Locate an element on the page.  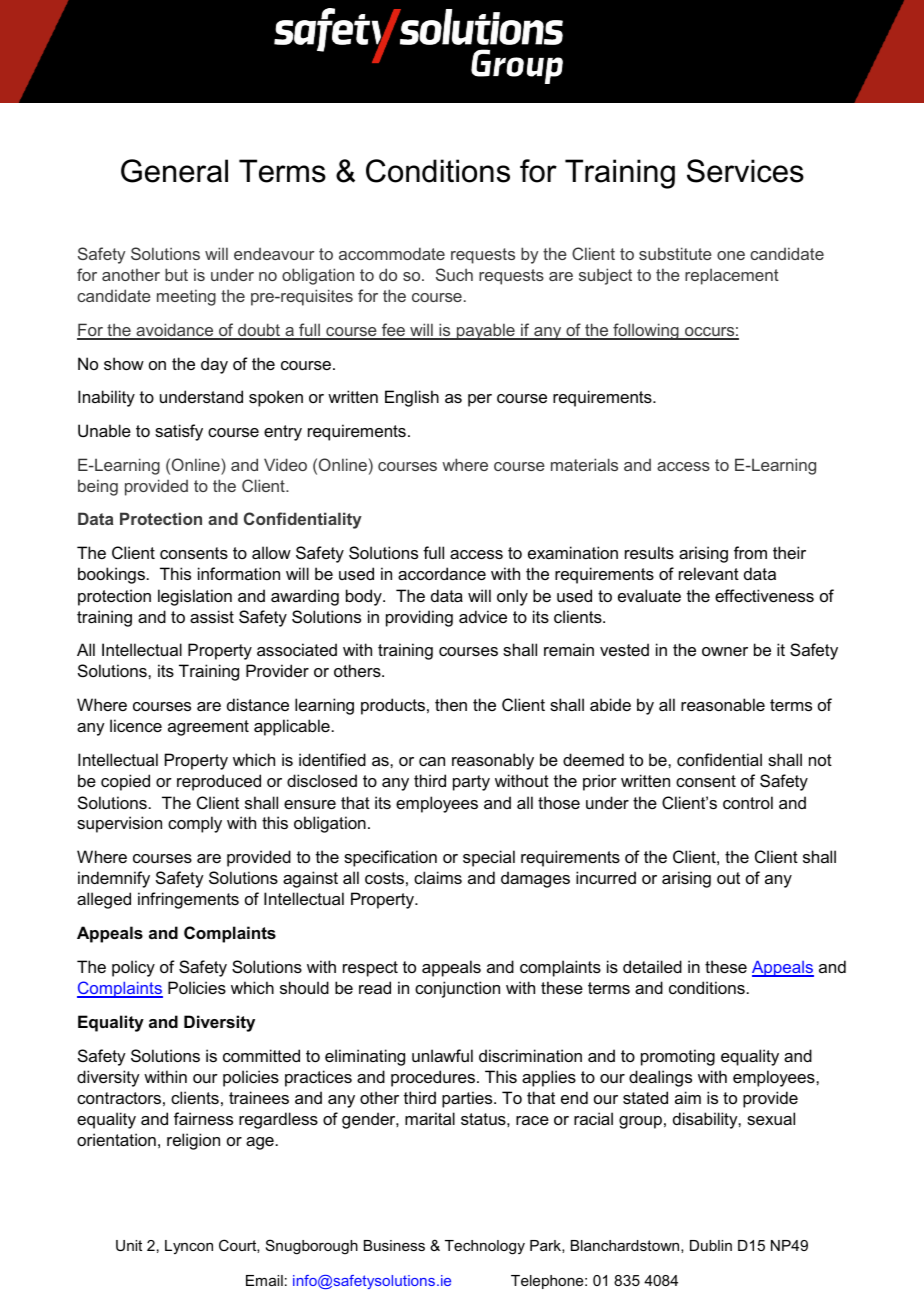
Services is located at coordinates (745, 171).
